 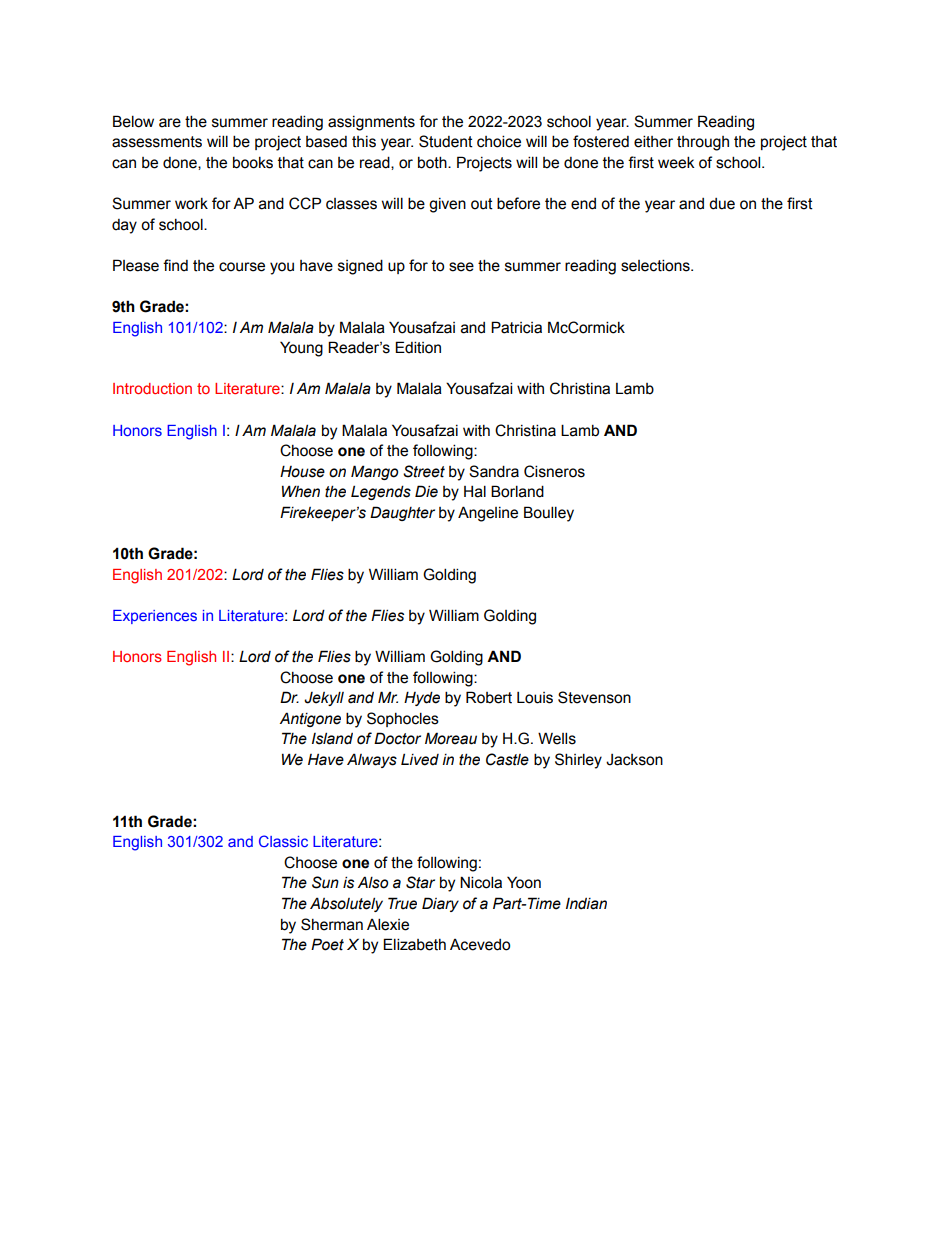 I want to click on Student, so click(x=446, y=141).
